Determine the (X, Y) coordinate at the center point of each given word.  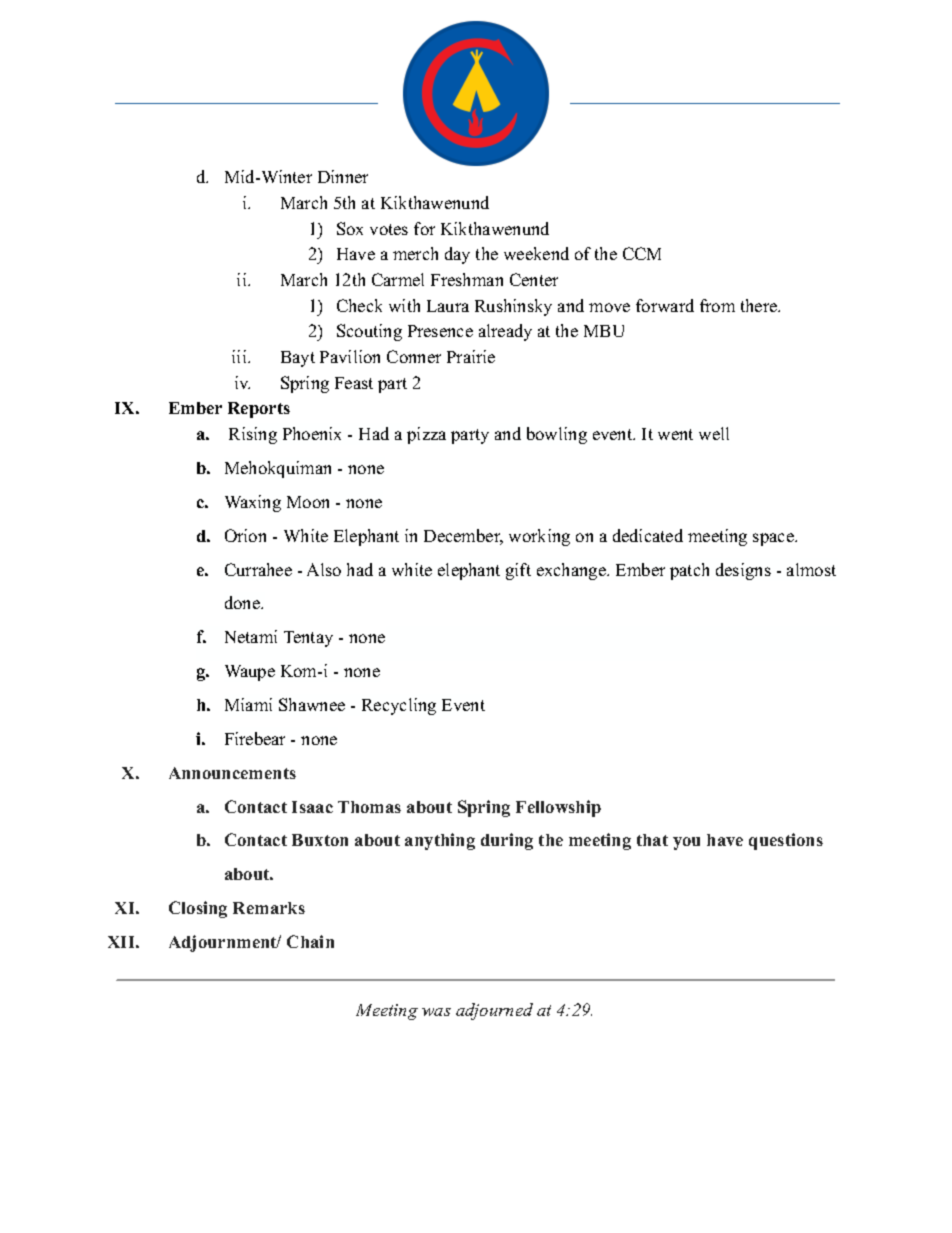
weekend (536, 253)
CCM (642, 253)
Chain (310, 941)
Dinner (343, 176)
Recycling (399, 706)
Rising (253, 435)
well (714, 433)
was (436, 1012)
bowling (557, 435)
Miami (248, 704)
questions (786, 841)
